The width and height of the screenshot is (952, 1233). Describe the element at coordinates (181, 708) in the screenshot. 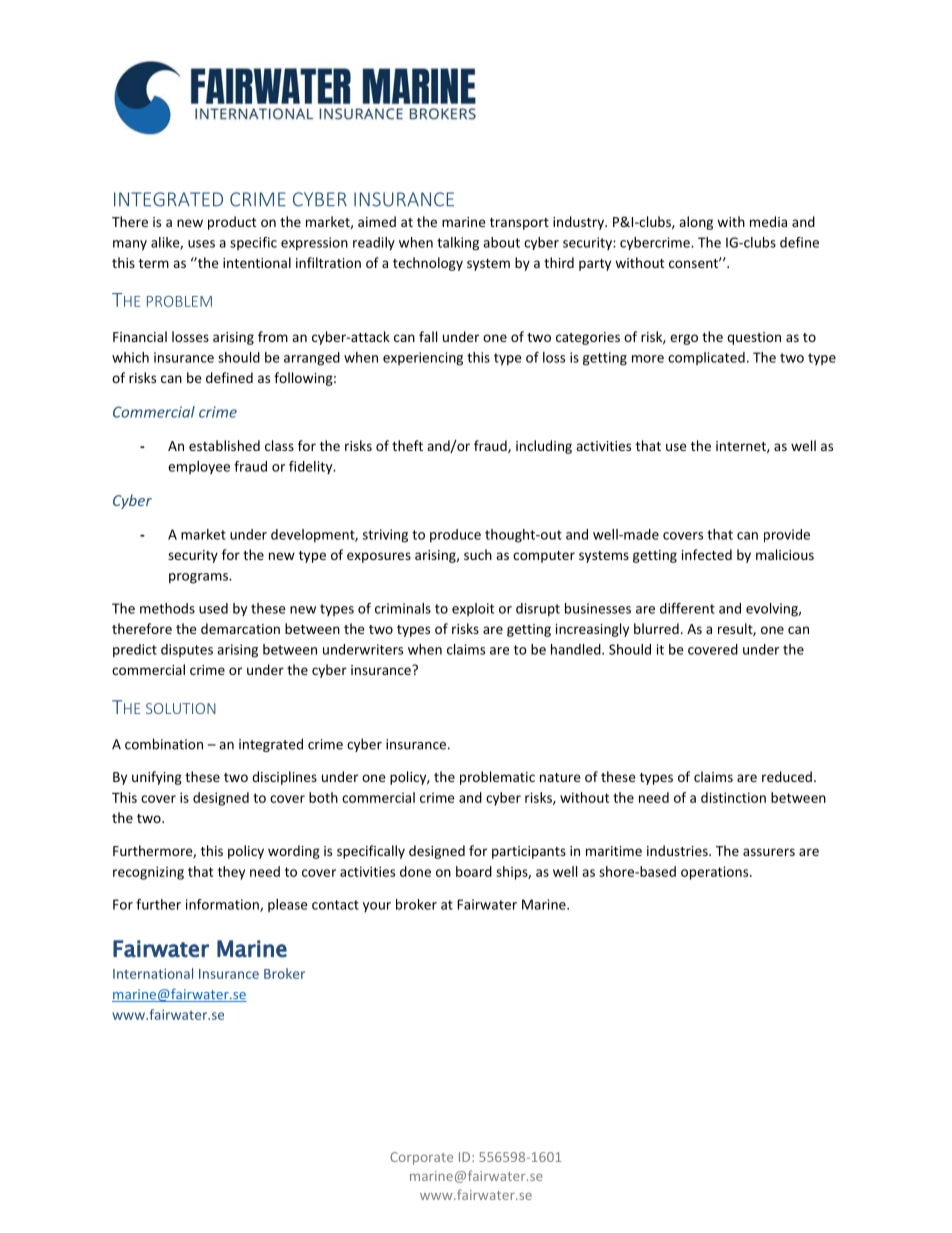

I see `SOLUTION` at that location.
